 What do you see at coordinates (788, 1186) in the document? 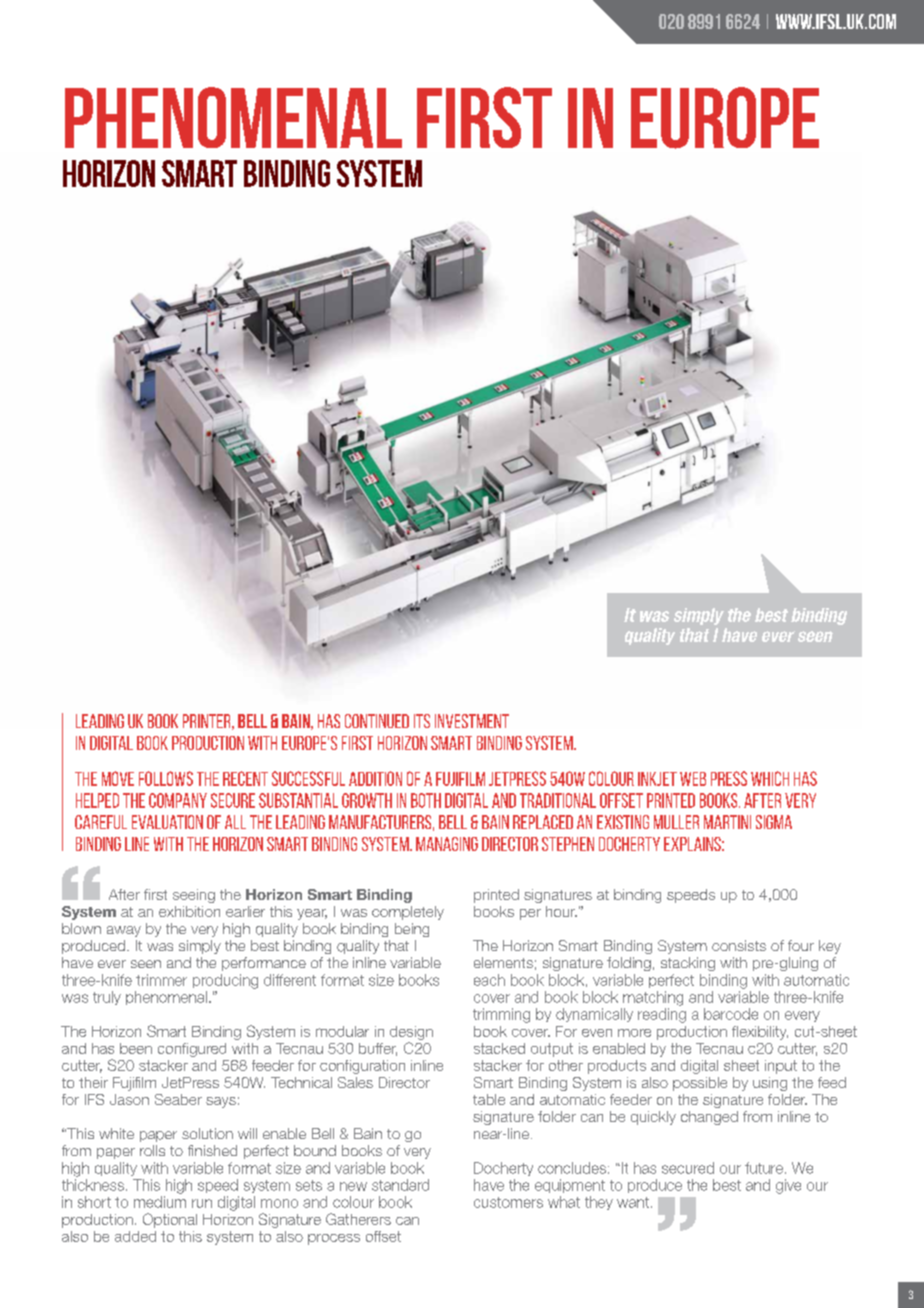
I see `give` at bounding box center [788, 1186].
